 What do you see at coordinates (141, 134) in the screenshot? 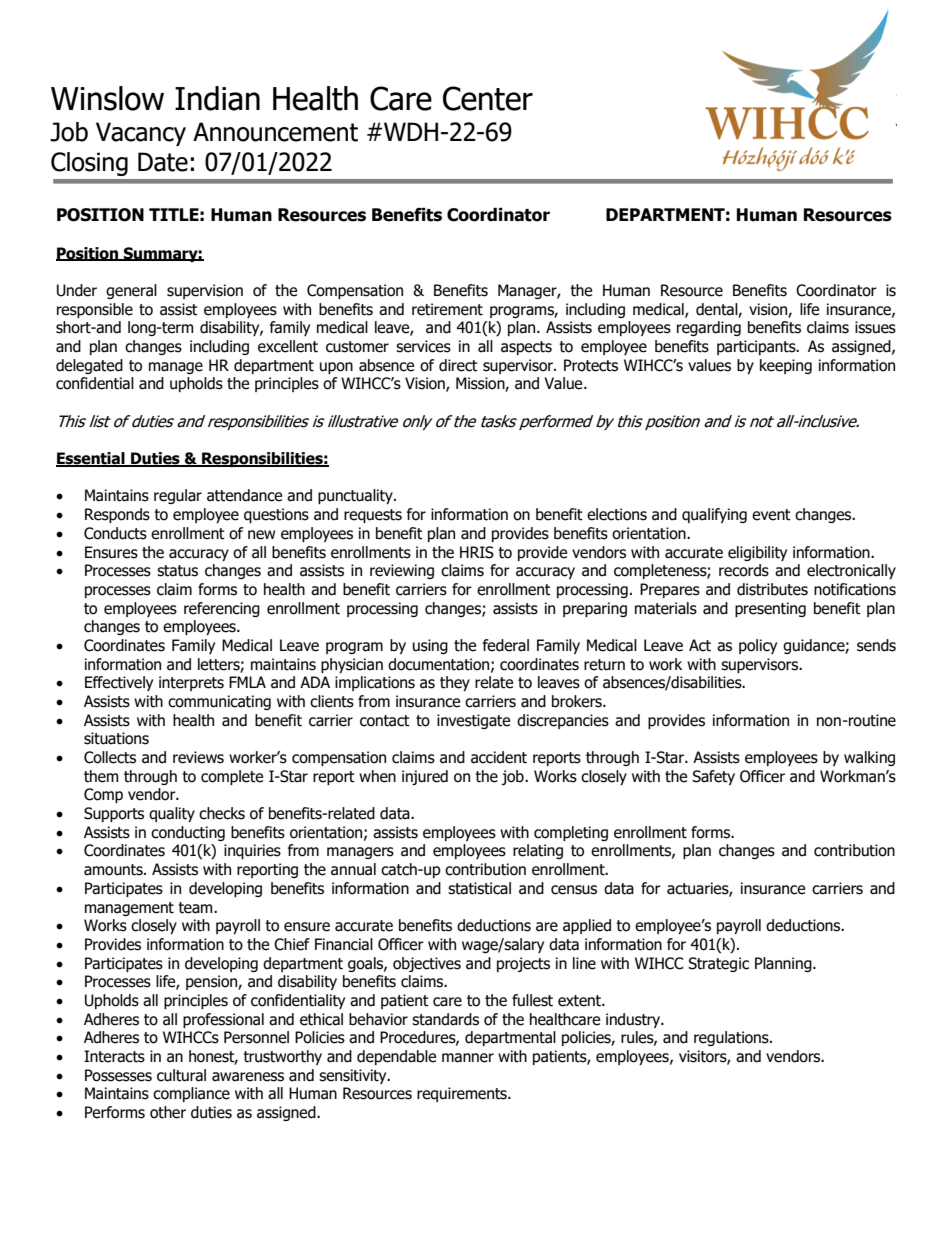
I see `Vacancy` at bounding box center [141, 134].
